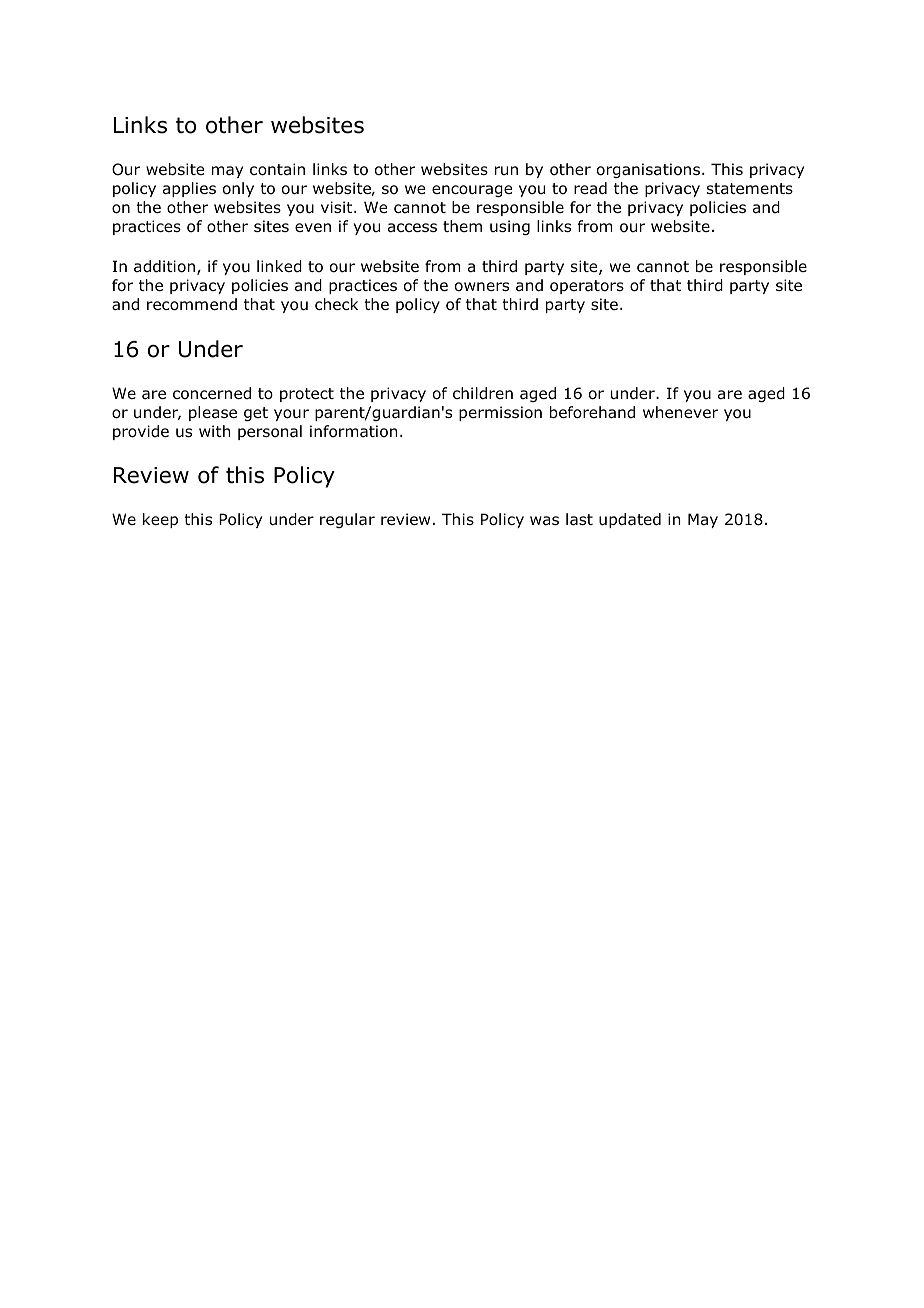  Describe the element at coordinates (510, 227) in the page. I see `using` at that location.
